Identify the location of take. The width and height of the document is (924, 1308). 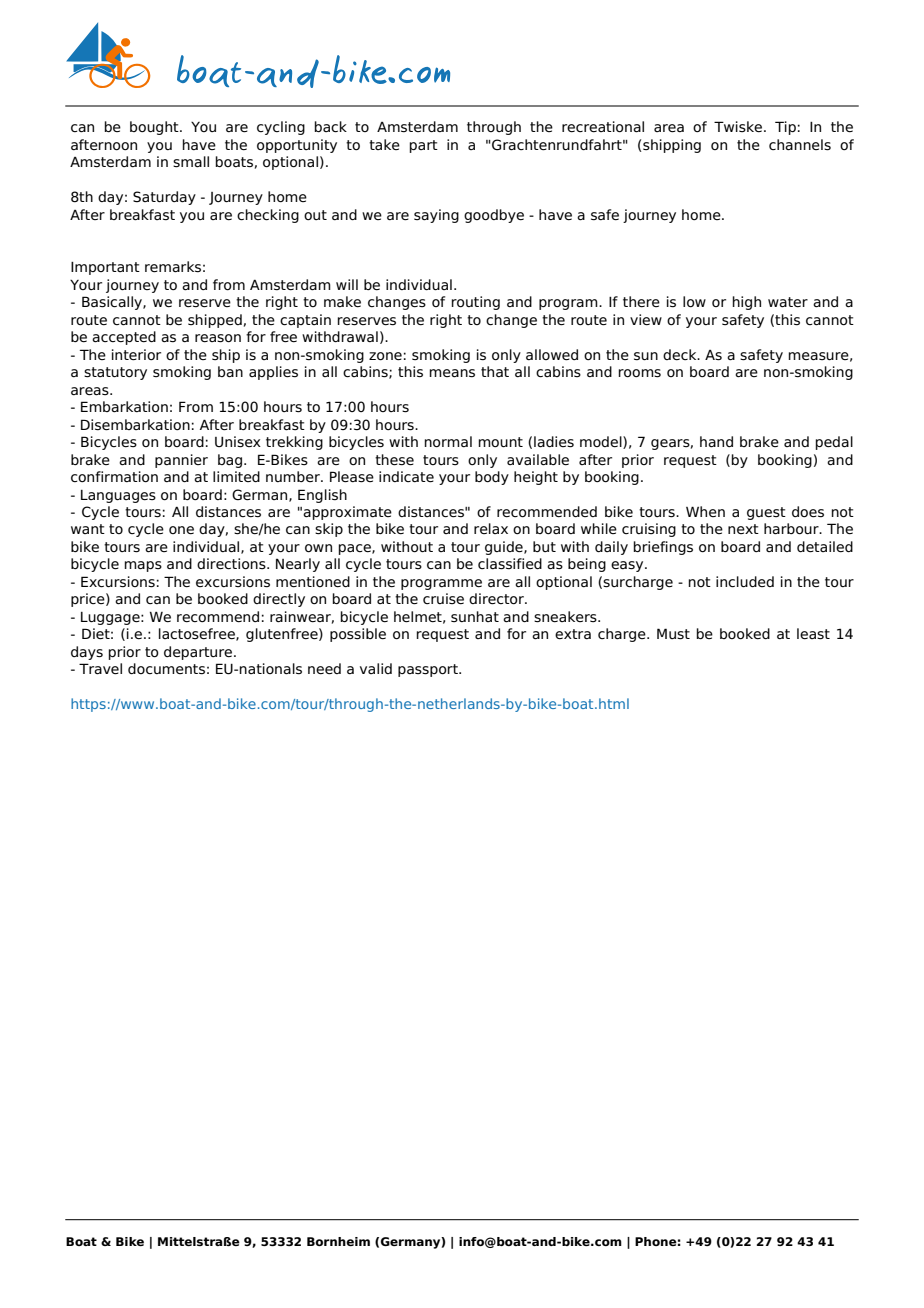
(384, 144).
